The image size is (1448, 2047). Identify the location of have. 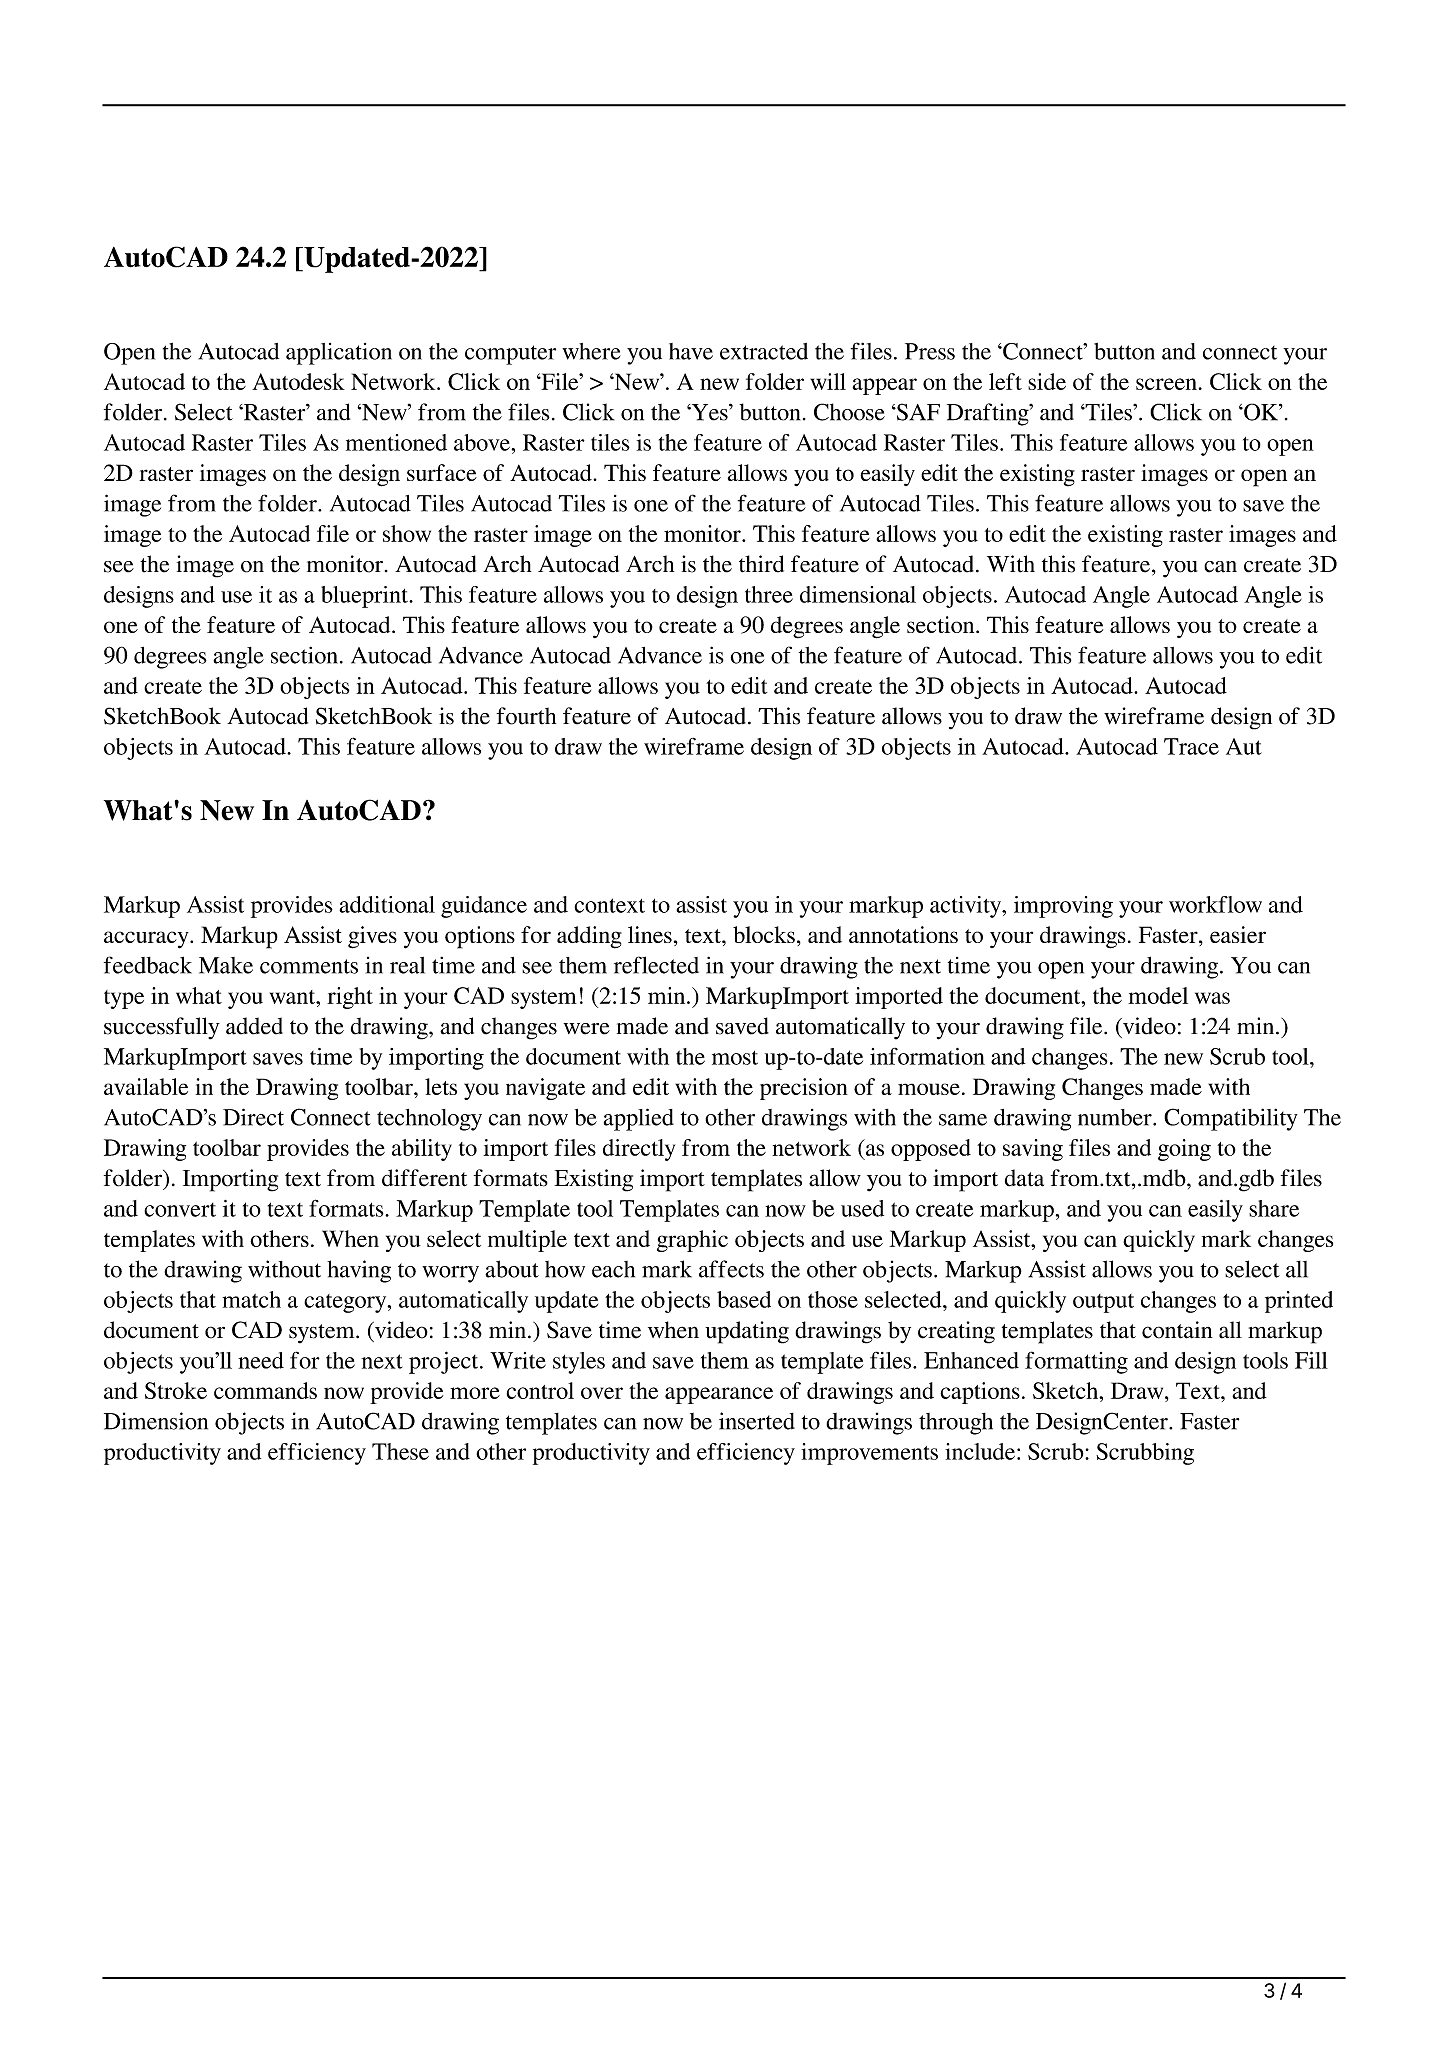
(691, 351).
